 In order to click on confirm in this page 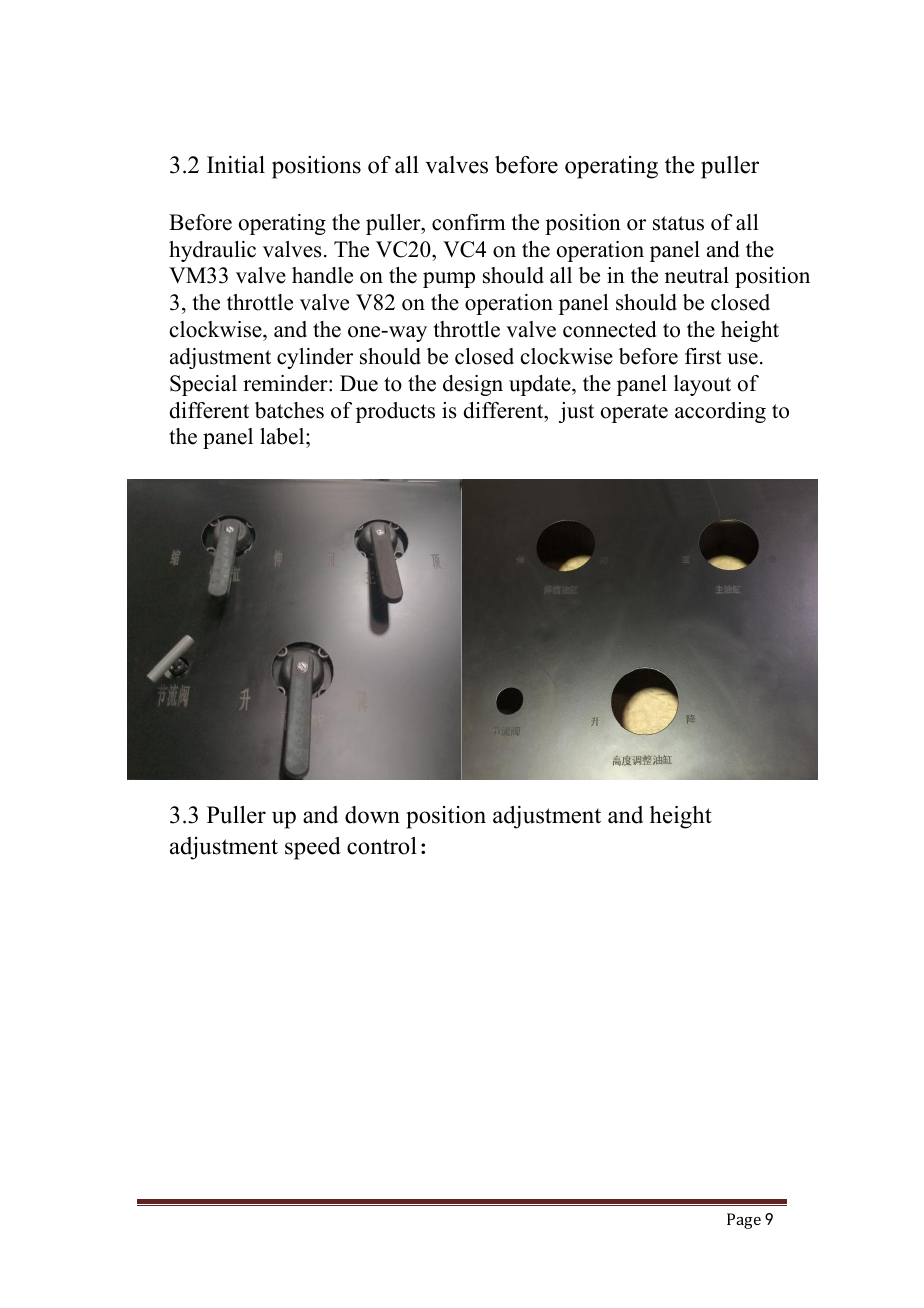, I will do `click(469, 222)`.
